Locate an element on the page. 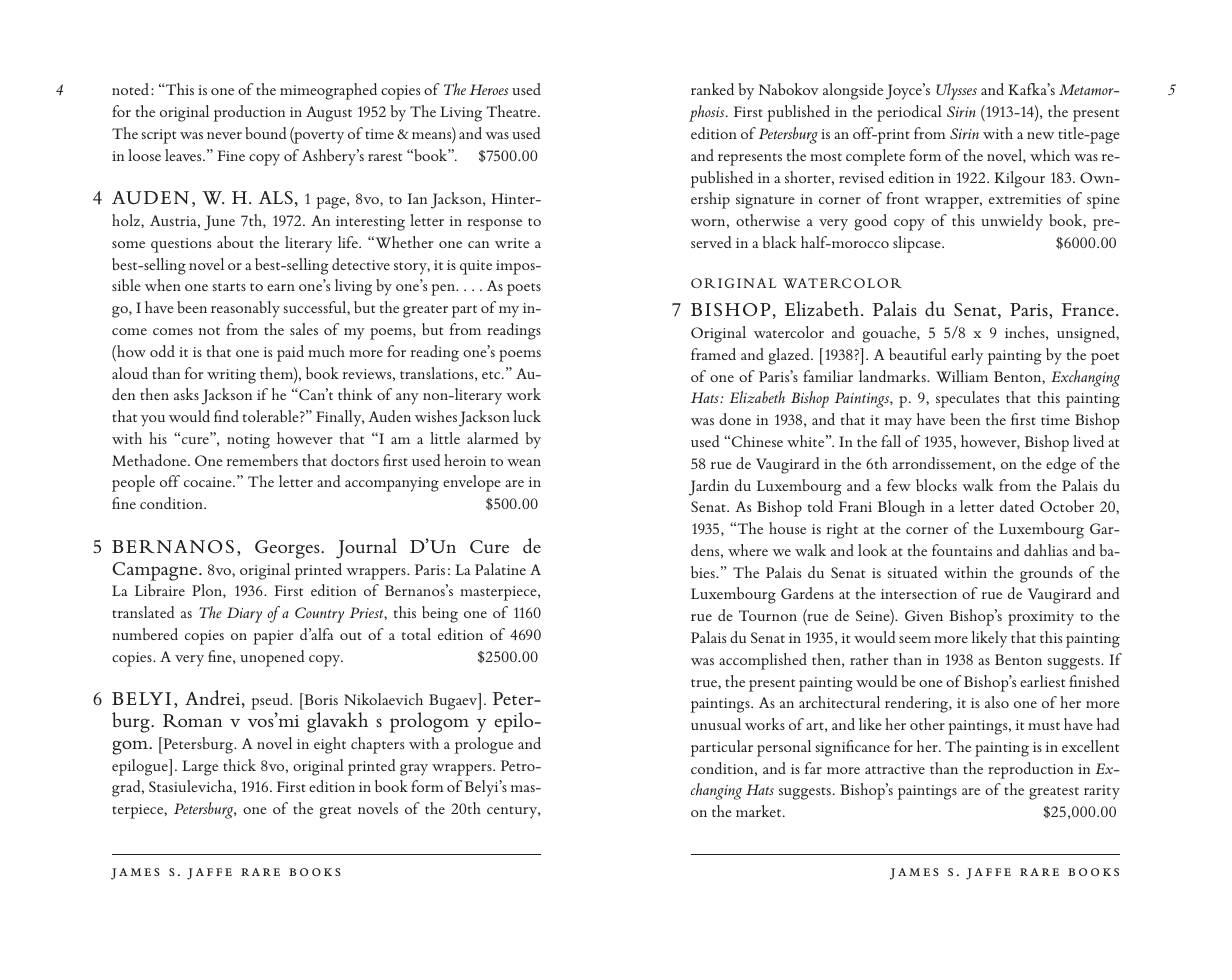  early is located at coordinates (967, 356).
